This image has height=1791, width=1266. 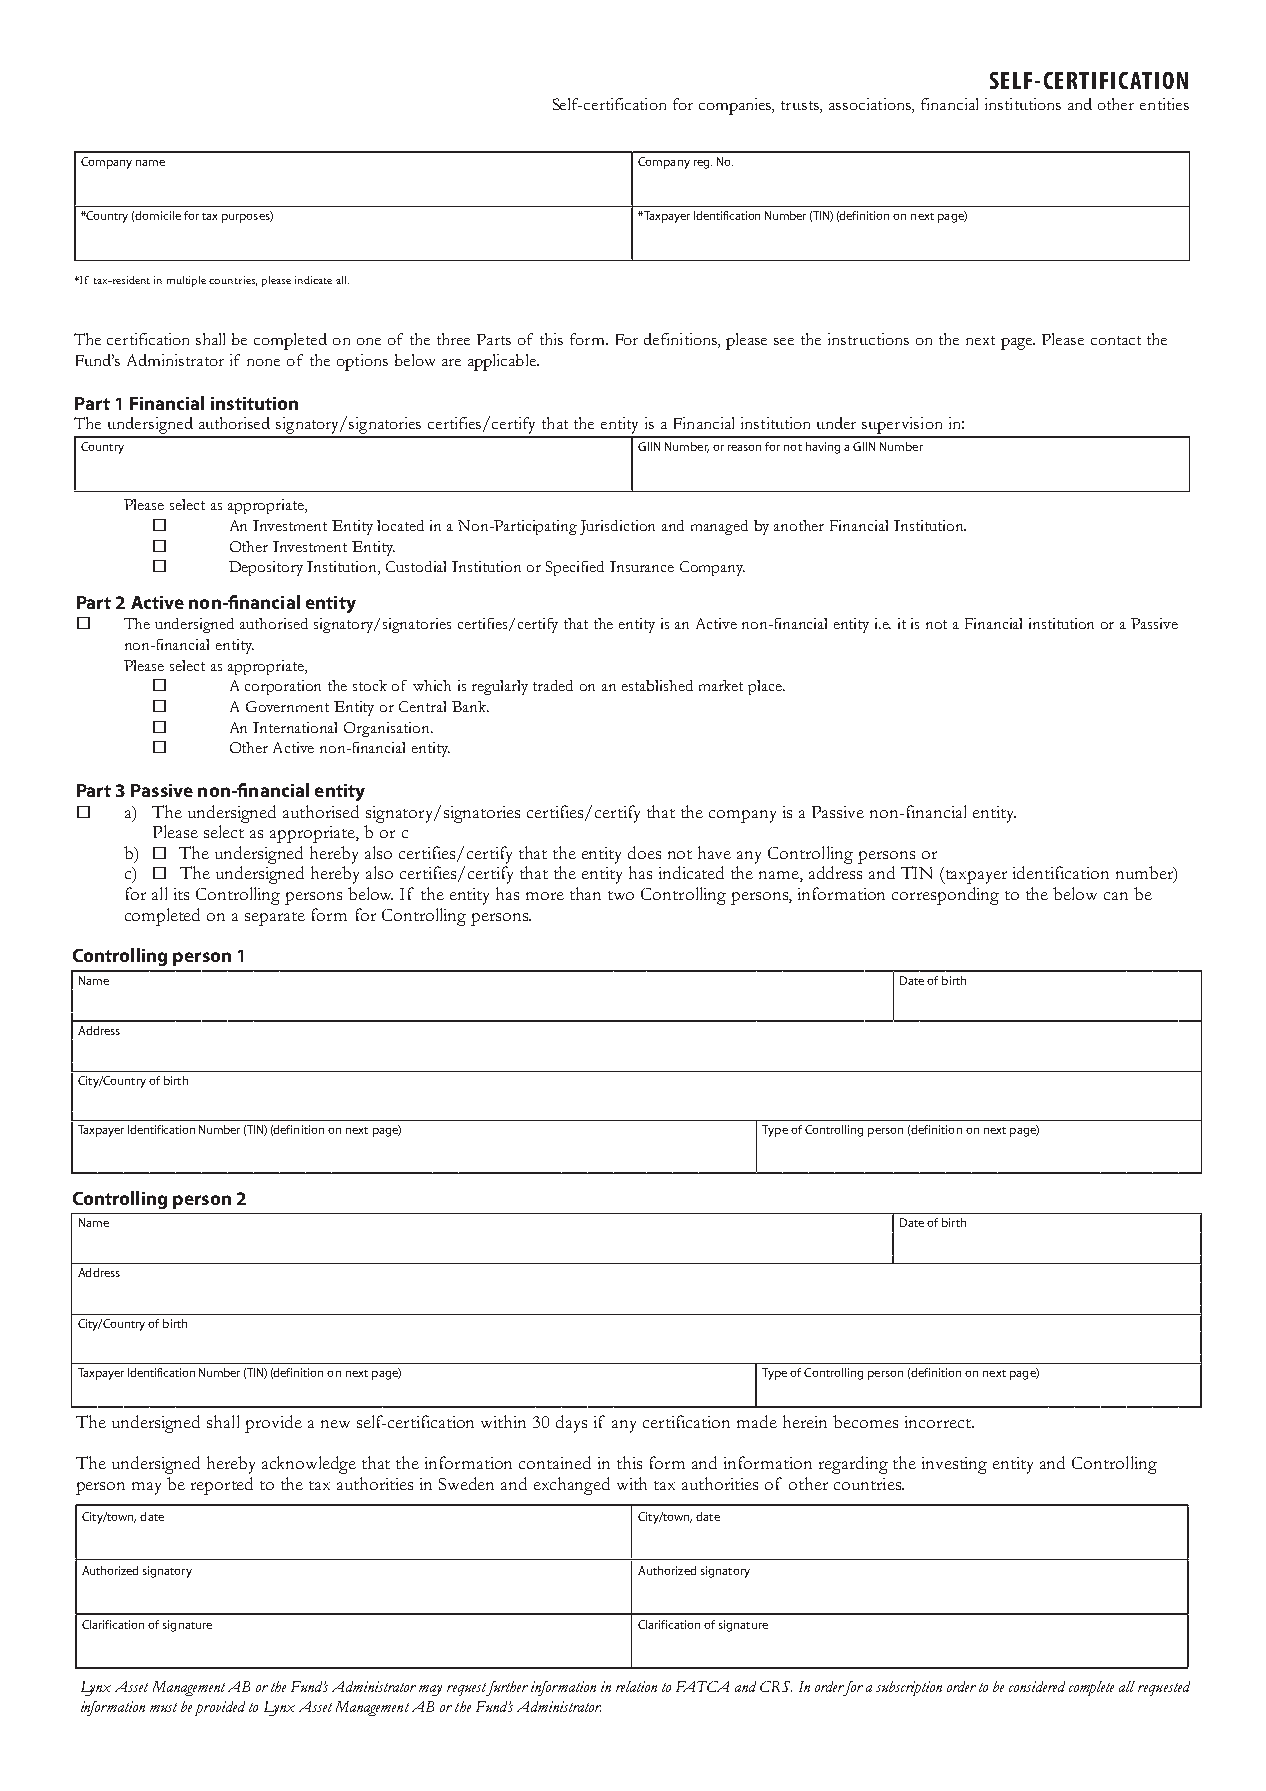 What do you see at coordinates (636, 1686) in the image?
I see `relation` at bounding box center [636, 1686].
